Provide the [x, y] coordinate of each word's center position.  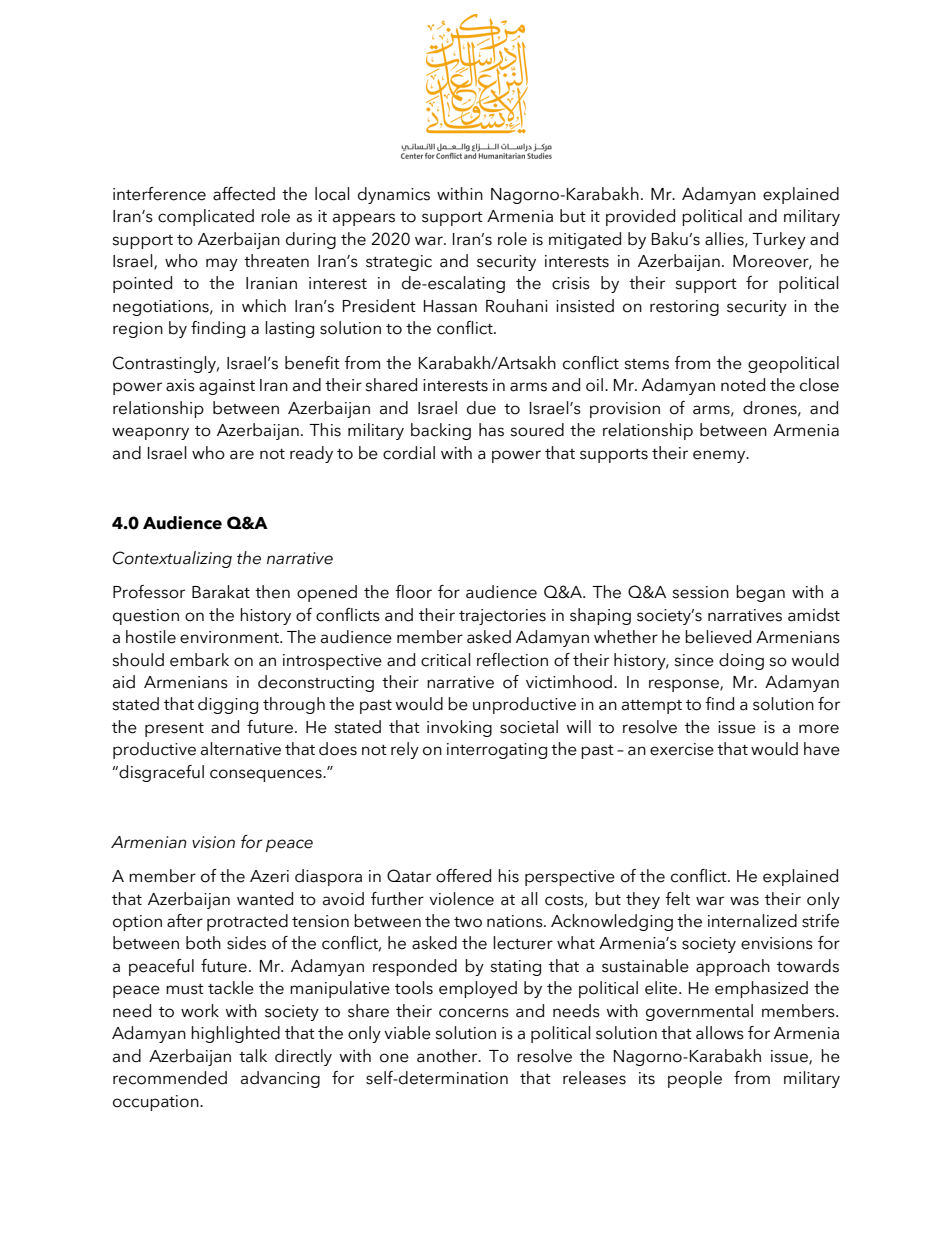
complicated [206, 217]
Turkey [779, 240]
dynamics [394, 195]
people [695, 1079]
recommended [170, 1078]
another [448, 1056]
